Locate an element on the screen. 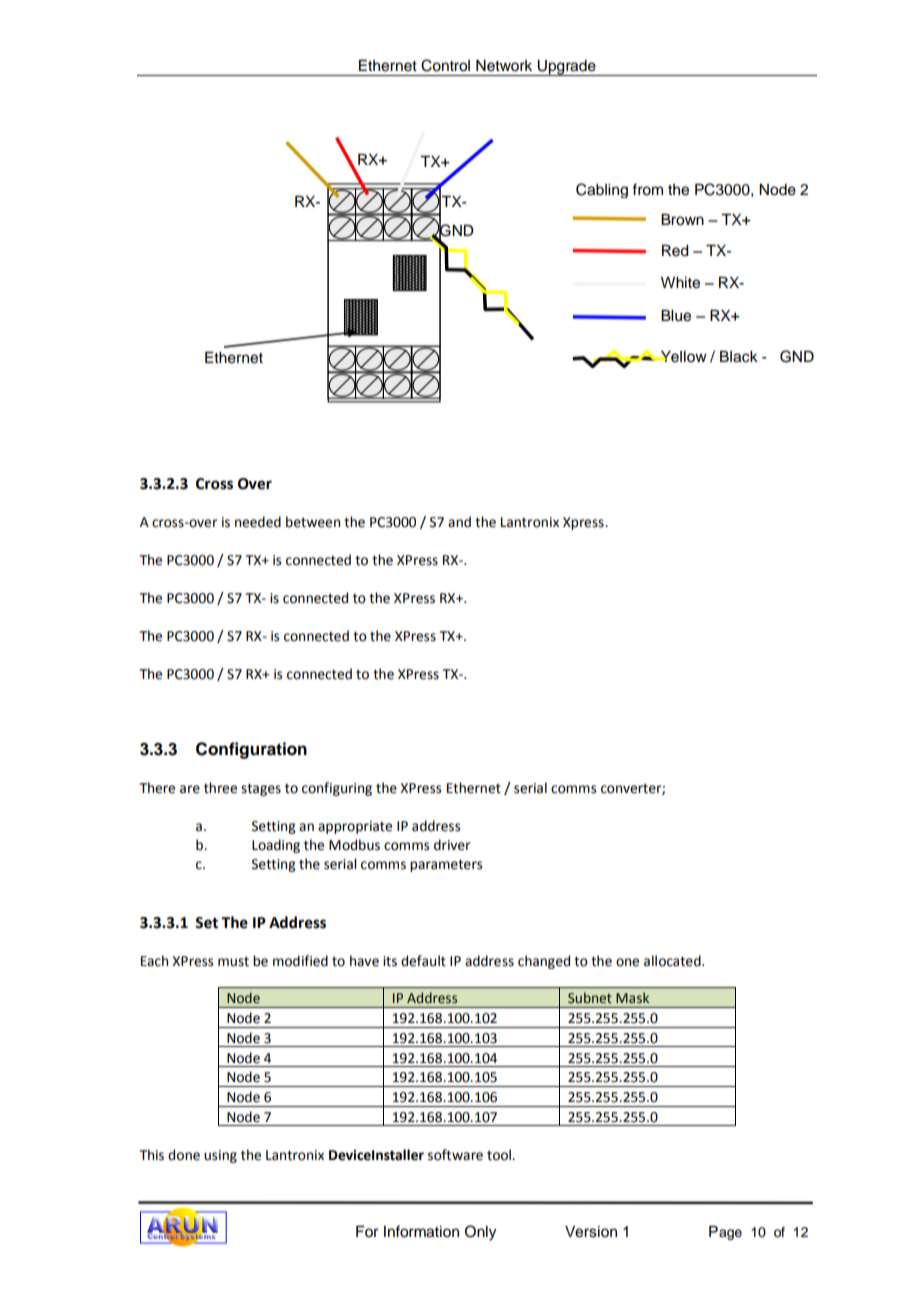 Image resolution: width=924 pixels, height=1307 pixels. and is located at coordinates (459, 522).
